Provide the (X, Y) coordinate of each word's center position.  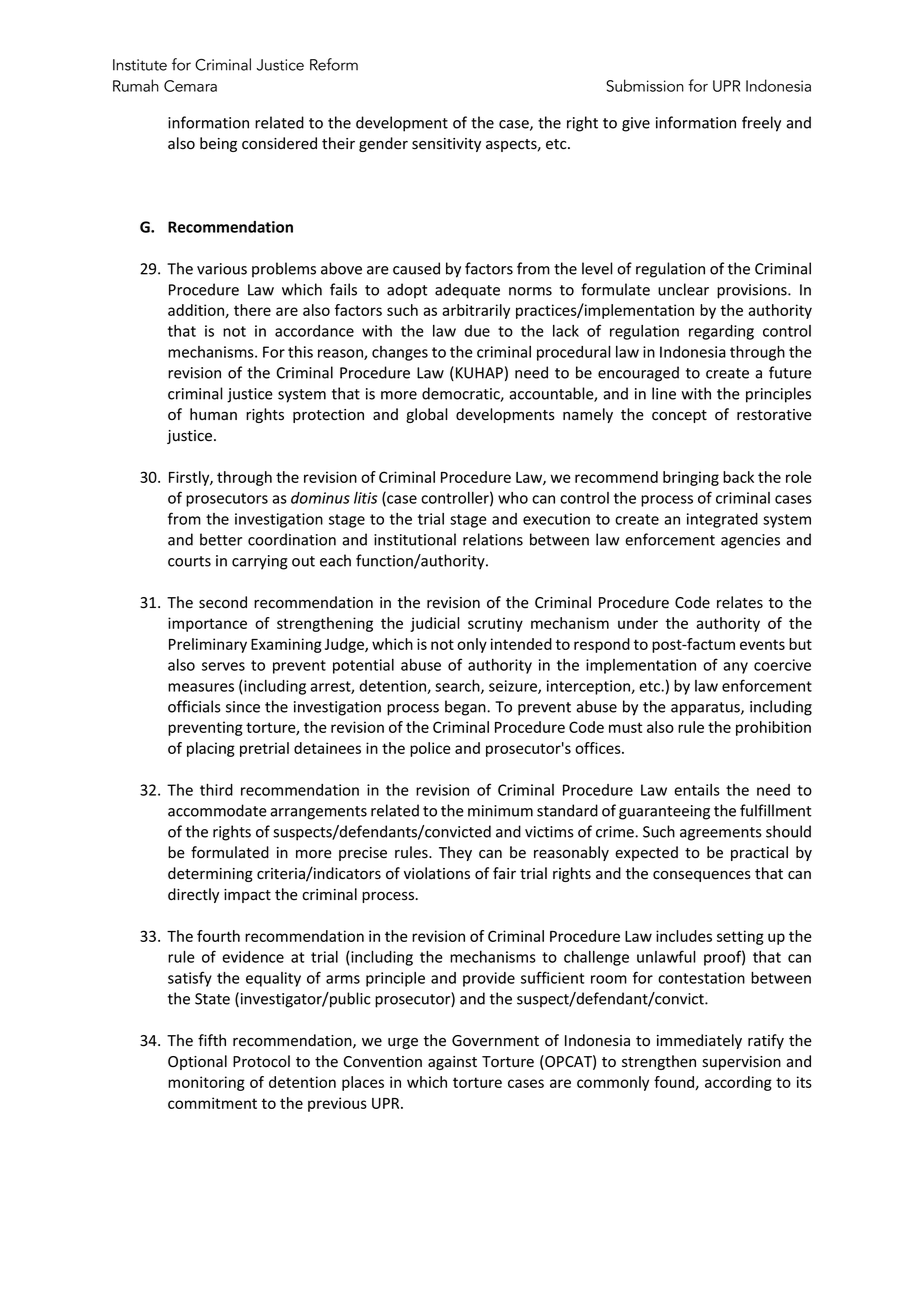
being (218, 144)
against (452, 1063)
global (427, 415)
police (430, 749)
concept (679, 416)
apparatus (706, 709)
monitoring (206, 1083)
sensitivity (446, 145)
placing (211, 749)
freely (761, 124)
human (213, 414)
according (738, 1083)
